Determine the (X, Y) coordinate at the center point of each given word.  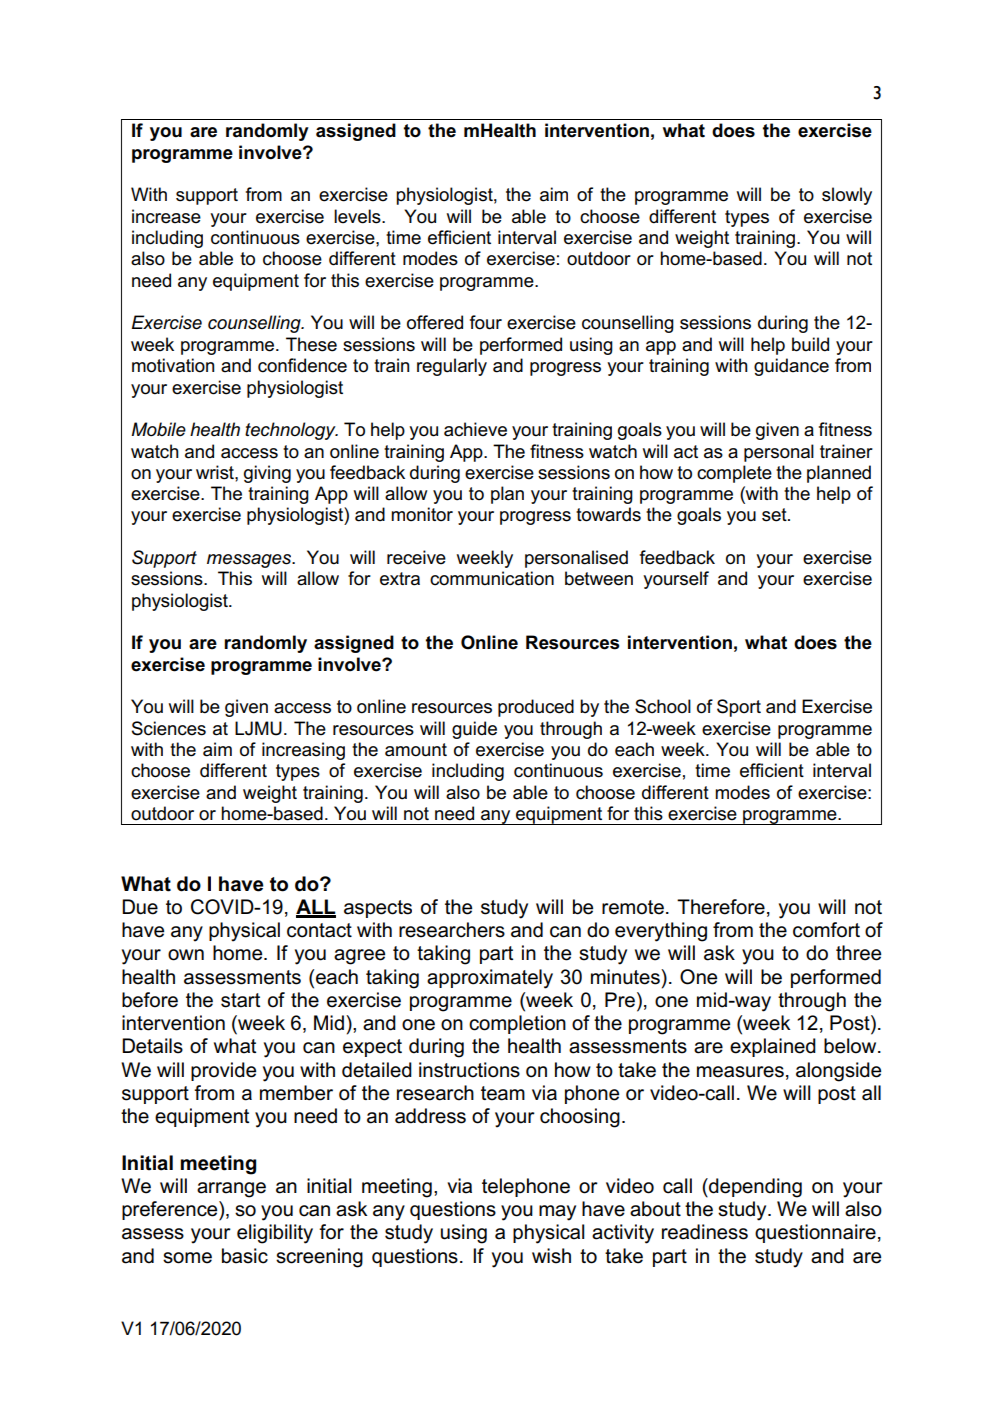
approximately (490, 979)
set (775, 515)
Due (140, 907)
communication (492, 578)
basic (245, 1256)
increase (166, 216)
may (557, 1213)
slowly (847, 196)
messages (250, 561)
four (486, 322)
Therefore (721, 907)
